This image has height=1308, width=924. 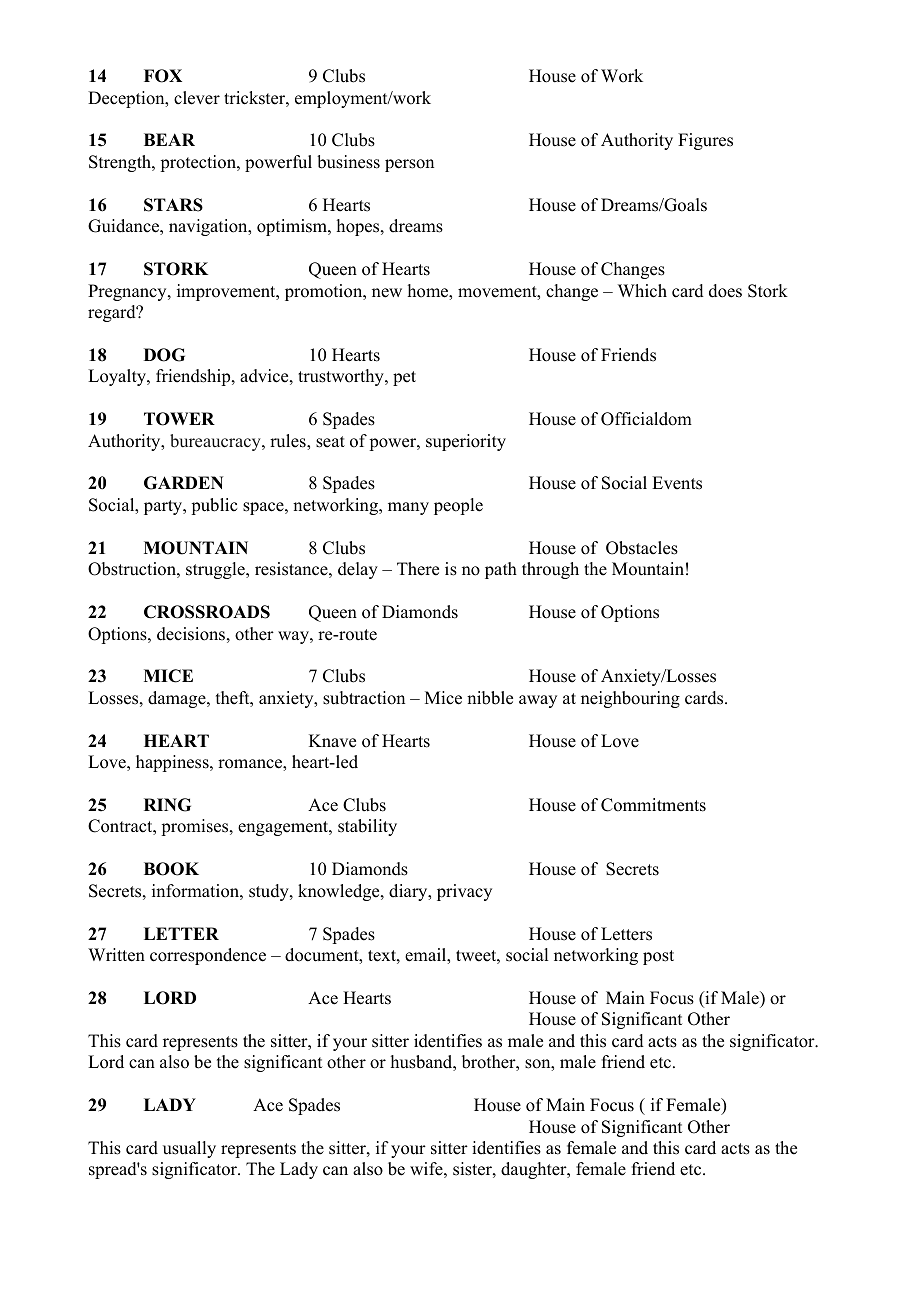 I want to click on Figures, so click(x=705, y=141).
